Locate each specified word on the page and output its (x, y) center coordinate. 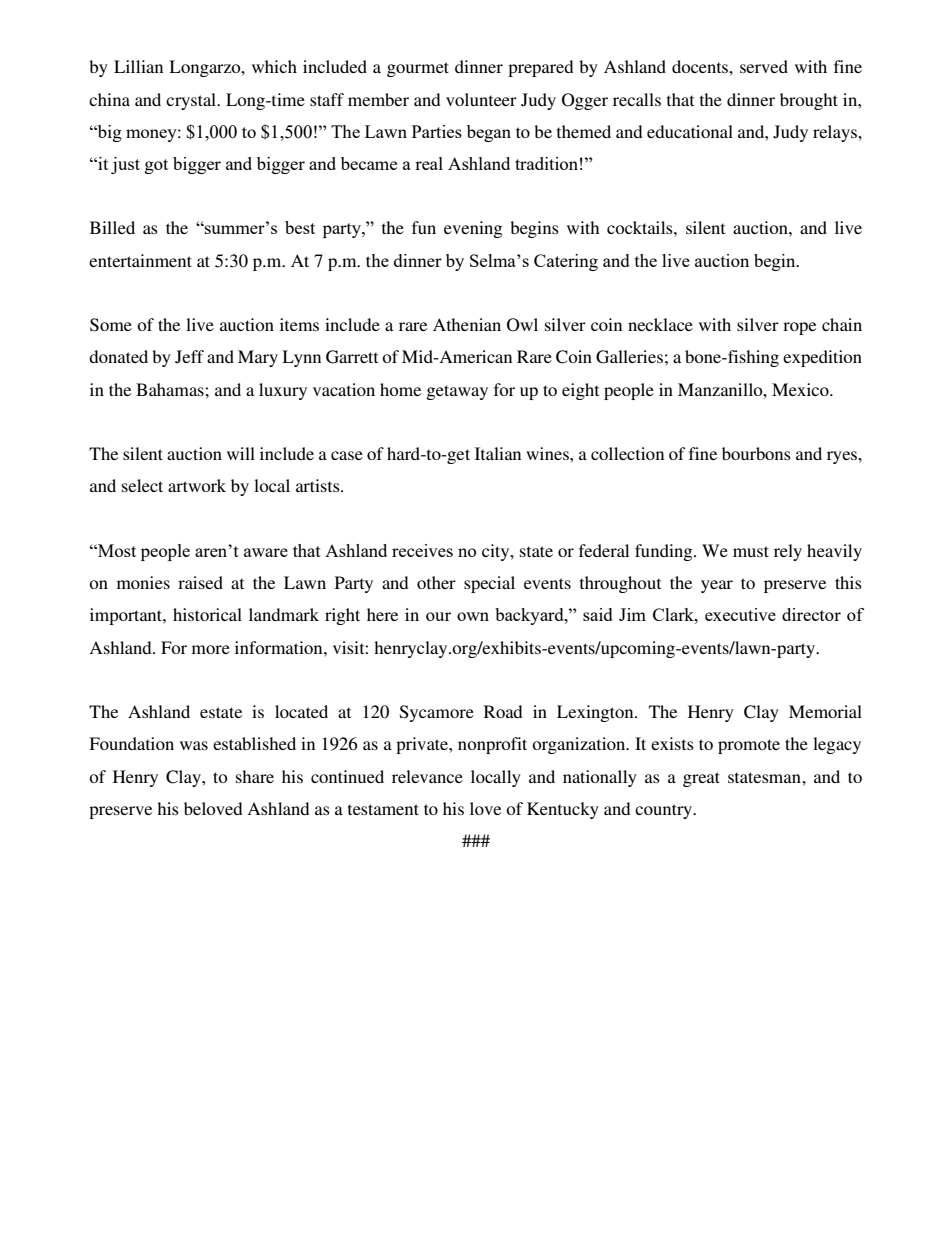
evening (473, 229)
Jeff (189, 357)
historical (207, 614)
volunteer (481, 99)
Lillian (138, 66)
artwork (197, 485)
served (764, 66)
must (751, 551)
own (473, 616)
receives (422, 550)
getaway (457, 392)
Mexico (801, 389)
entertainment (140, 260)
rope (799, 328)
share (255, 776)
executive (740, 614)
